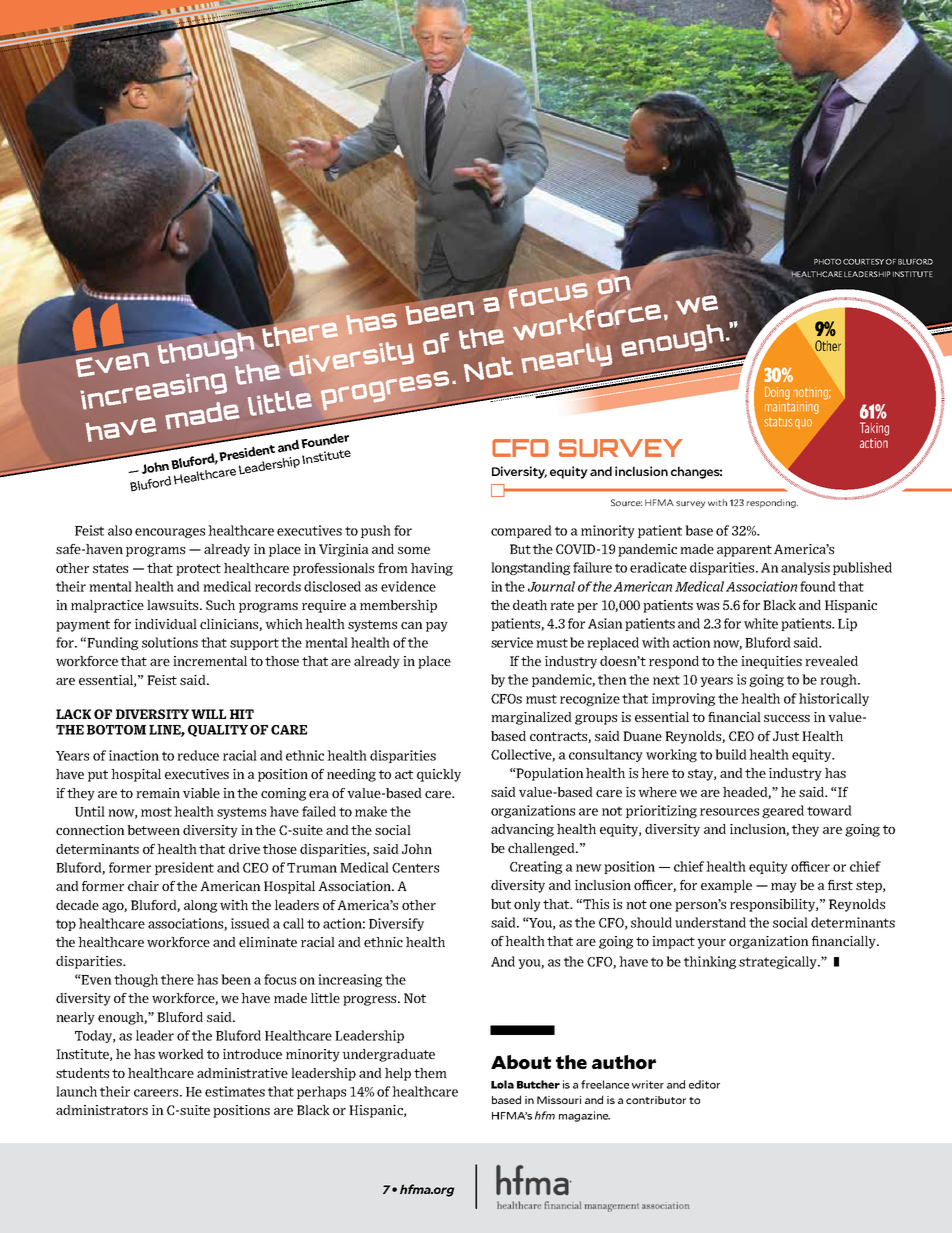 The height and width of the page is (1233, 952). Describe the element at coordinates (744, 551) in the page. I see `apparent` at that location.
